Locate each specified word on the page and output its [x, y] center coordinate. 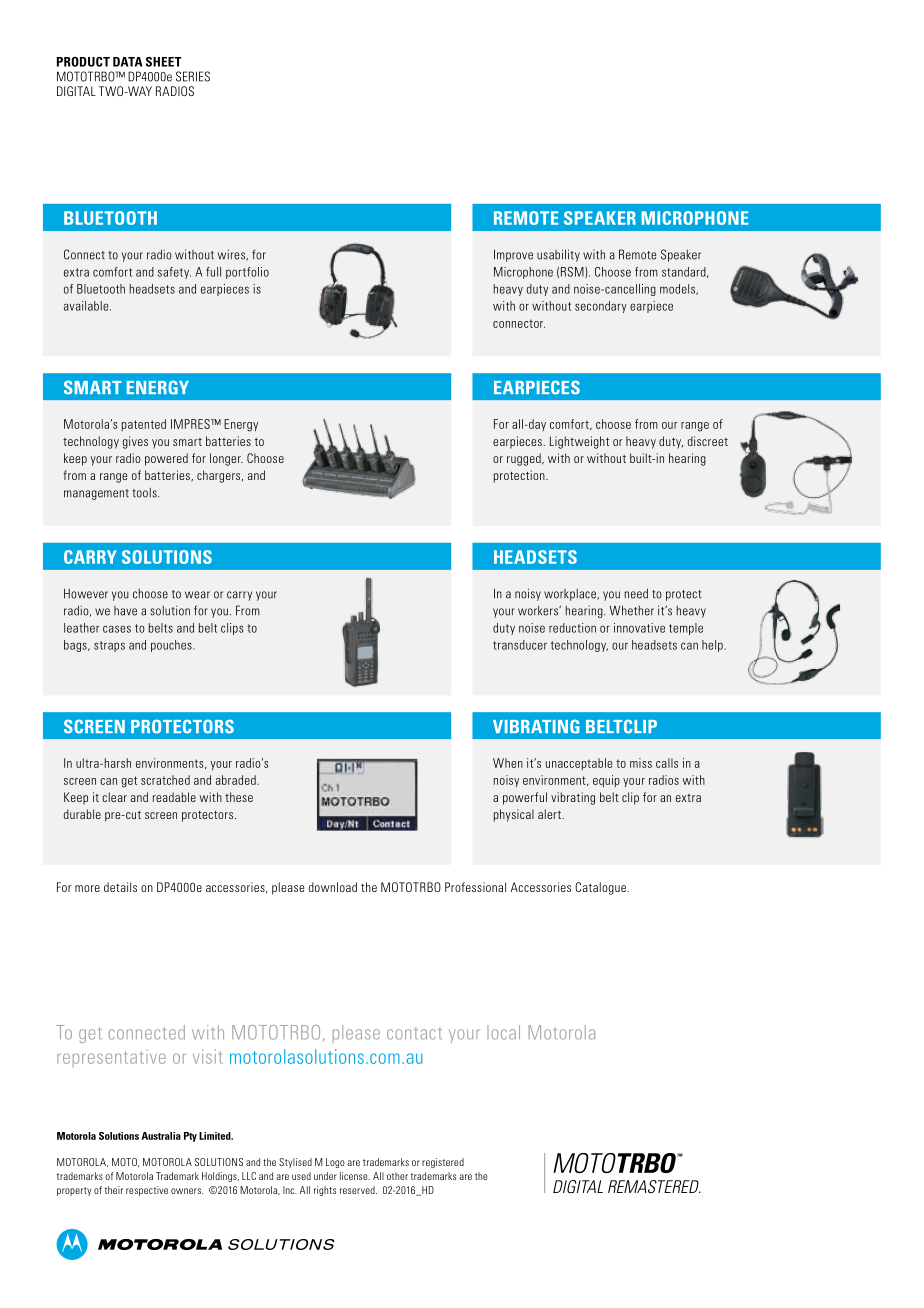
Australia [161, 1136]
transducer [520, 645]
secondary [601, 307]
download [332, 887]
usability [558, 255]
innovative [639, 628]
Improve [513, 255]
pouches [172, 646]
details [120, 887]
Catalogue [601, 888]
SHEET [164, 62]
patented [144, 425]
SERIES [193, 76]
